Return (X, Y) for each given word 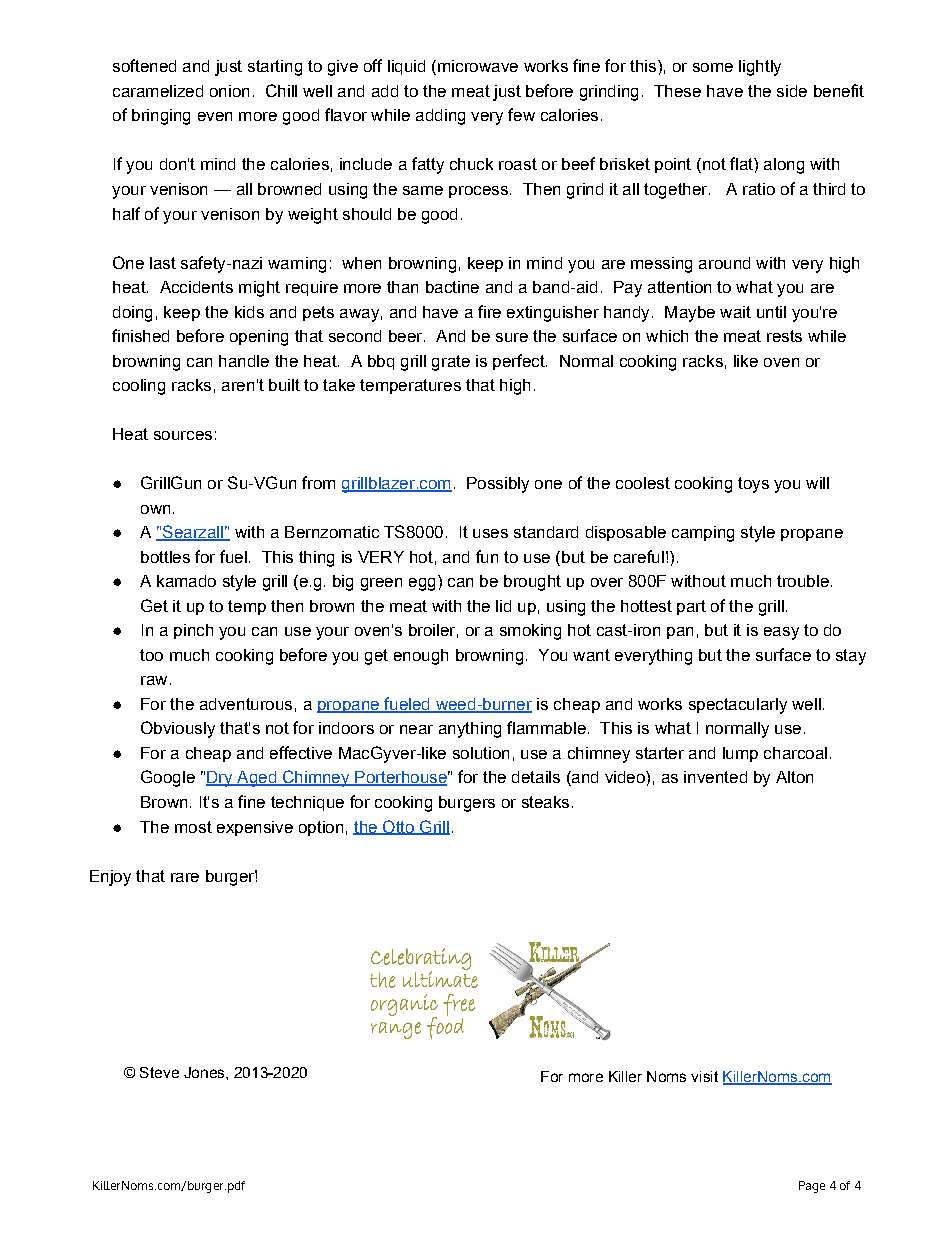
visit (704, 1076)
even (215, 116)
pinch (193, 631)
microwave (478, 66)
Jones (205, 1072)
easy (781, 633)
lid (503, 606)
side (792, 91)
